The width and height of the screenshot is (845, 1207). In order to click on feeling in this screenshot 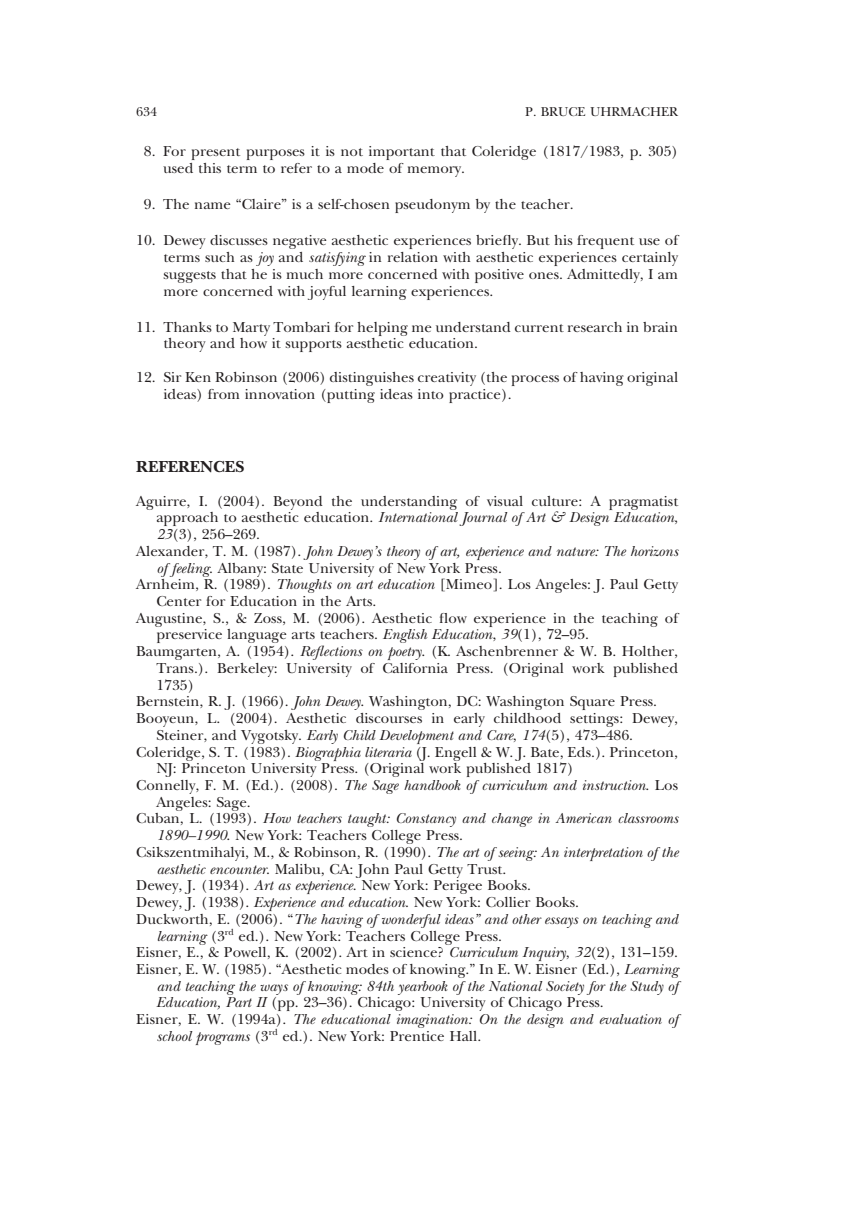, I will do `click(190, 570)`.
